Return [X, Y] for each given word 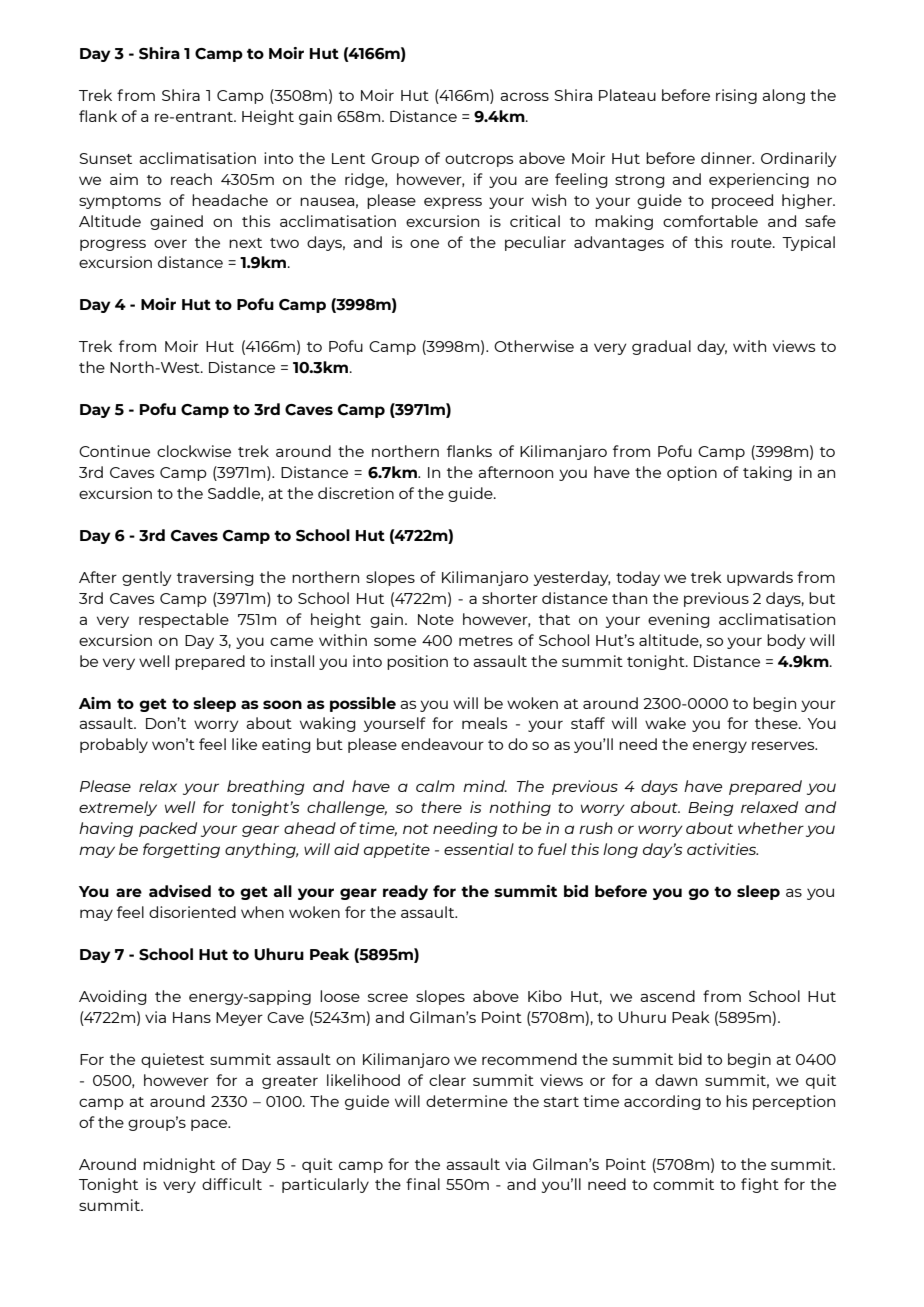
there [441, 807]
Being [711, 808]
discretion [356, 493]
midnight [179, 1165]
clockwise [194, 451]
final [423, 1184]
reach [191, 179]
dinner [727, 158]
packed [168, 829]
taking [767, 473]
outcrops [479, 160]
